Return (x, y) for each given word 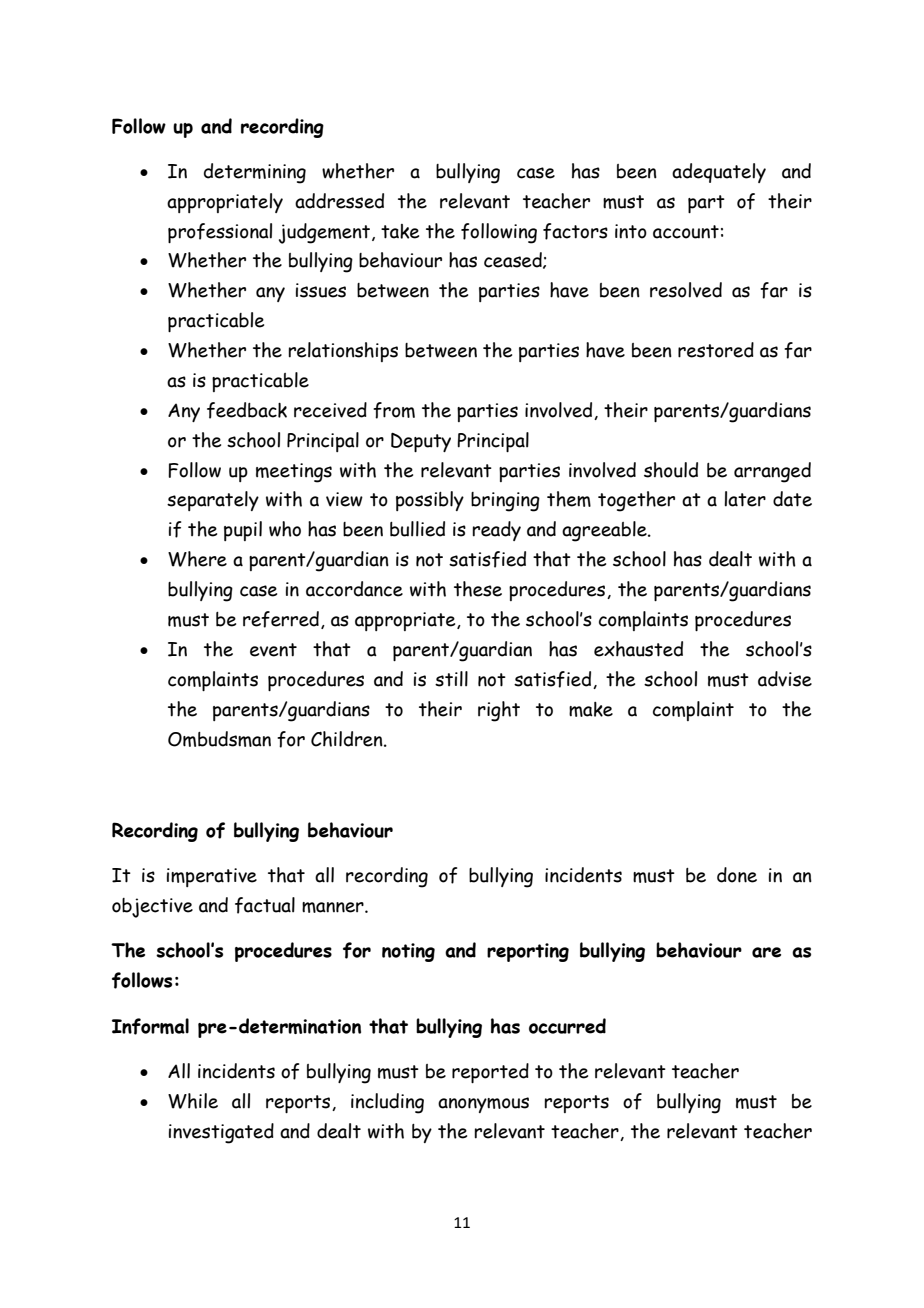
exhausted (638, 649)
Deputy (421, 442)
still (451, 679)
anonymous (483, 1105)
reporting (528, 952)
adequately (719, 173)
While (193, 1101)
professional (220, 233)
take (400, 231)
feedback (247, 410)
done (737, 875)
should (671, 470)
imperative (212, 877)
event (273, 650)
